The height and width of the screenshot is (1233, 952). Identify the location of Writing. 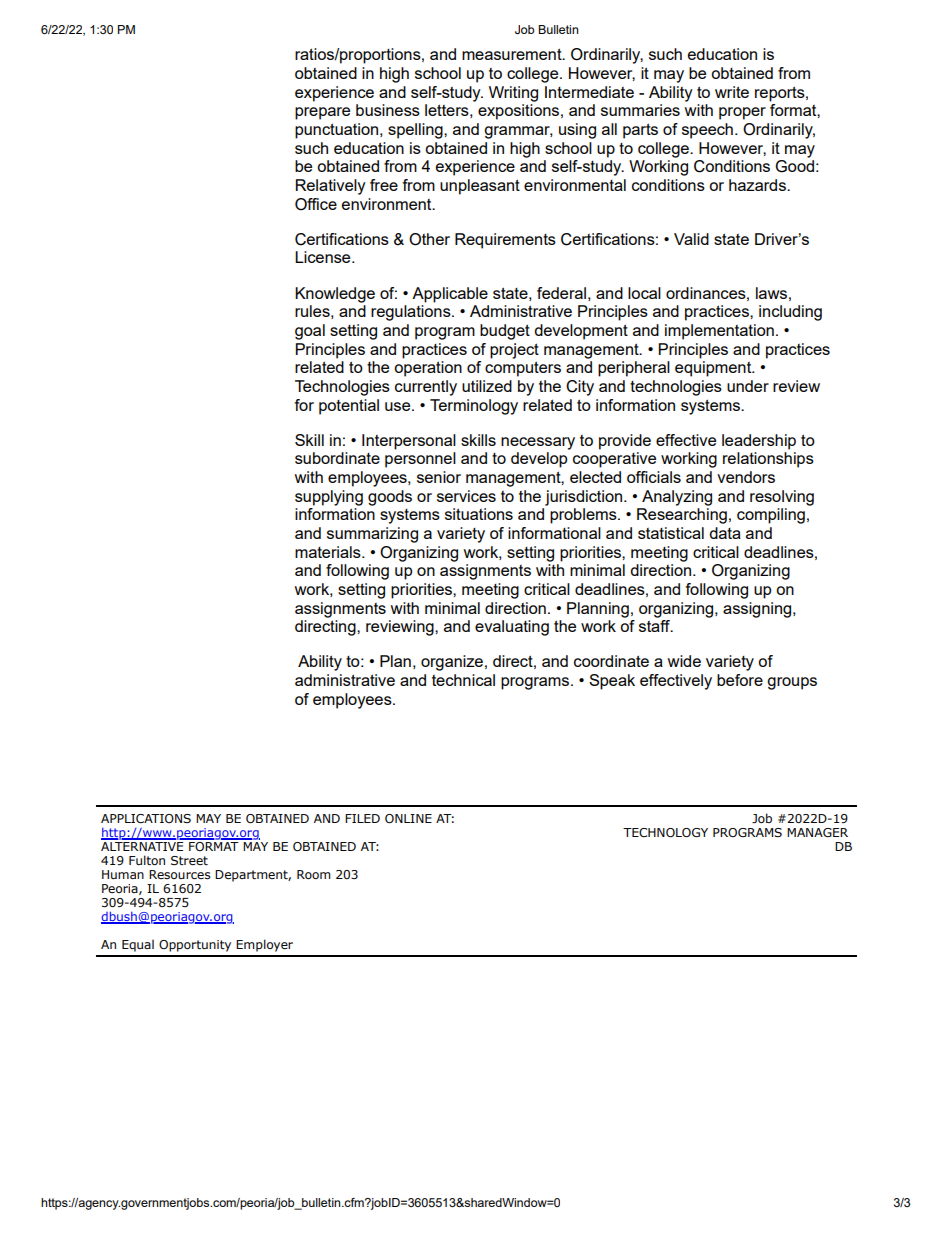
(513, 94).
